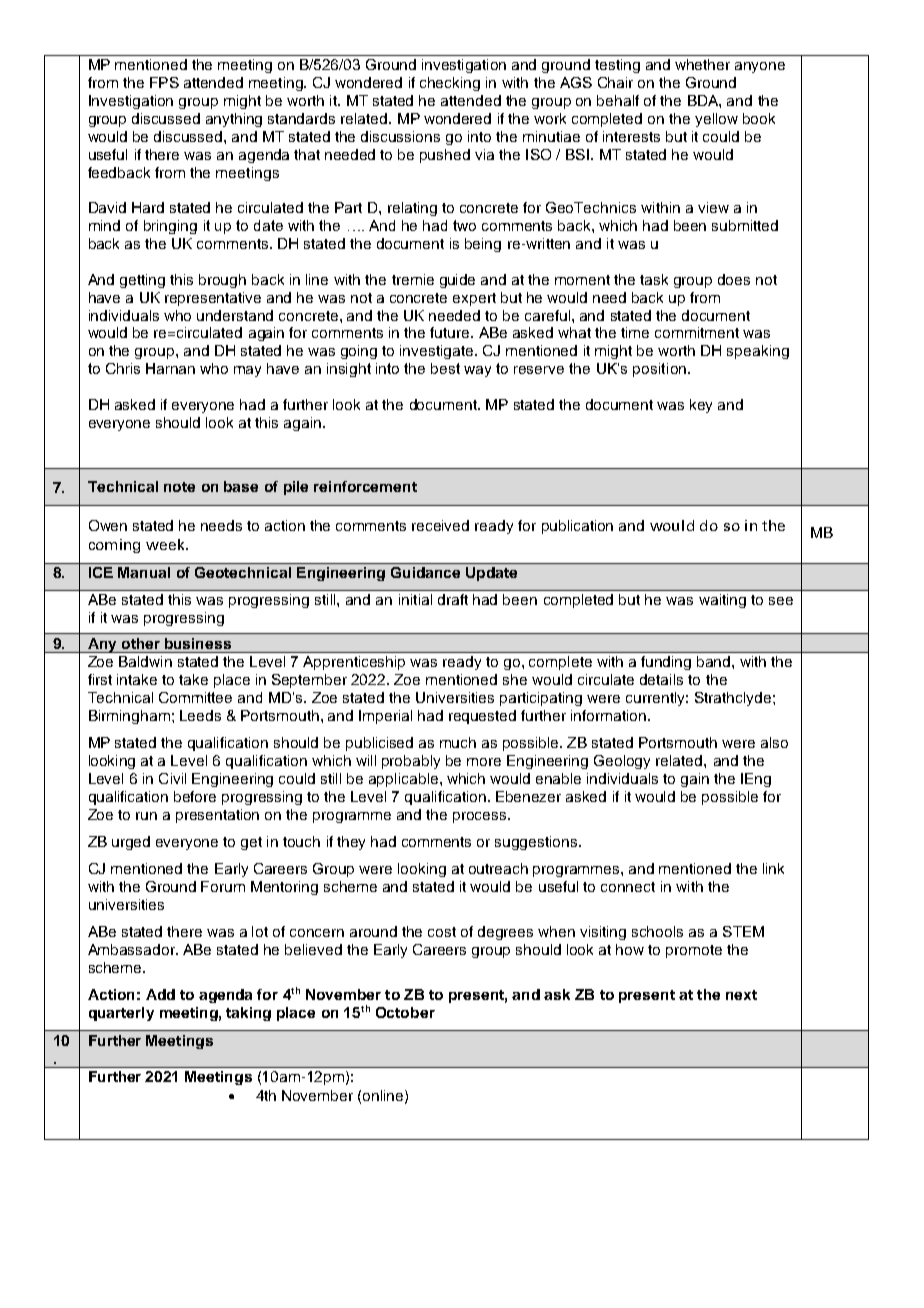  Describe the element at coordinates (411, 762) in the screenshot. I see `probably` at that location.
